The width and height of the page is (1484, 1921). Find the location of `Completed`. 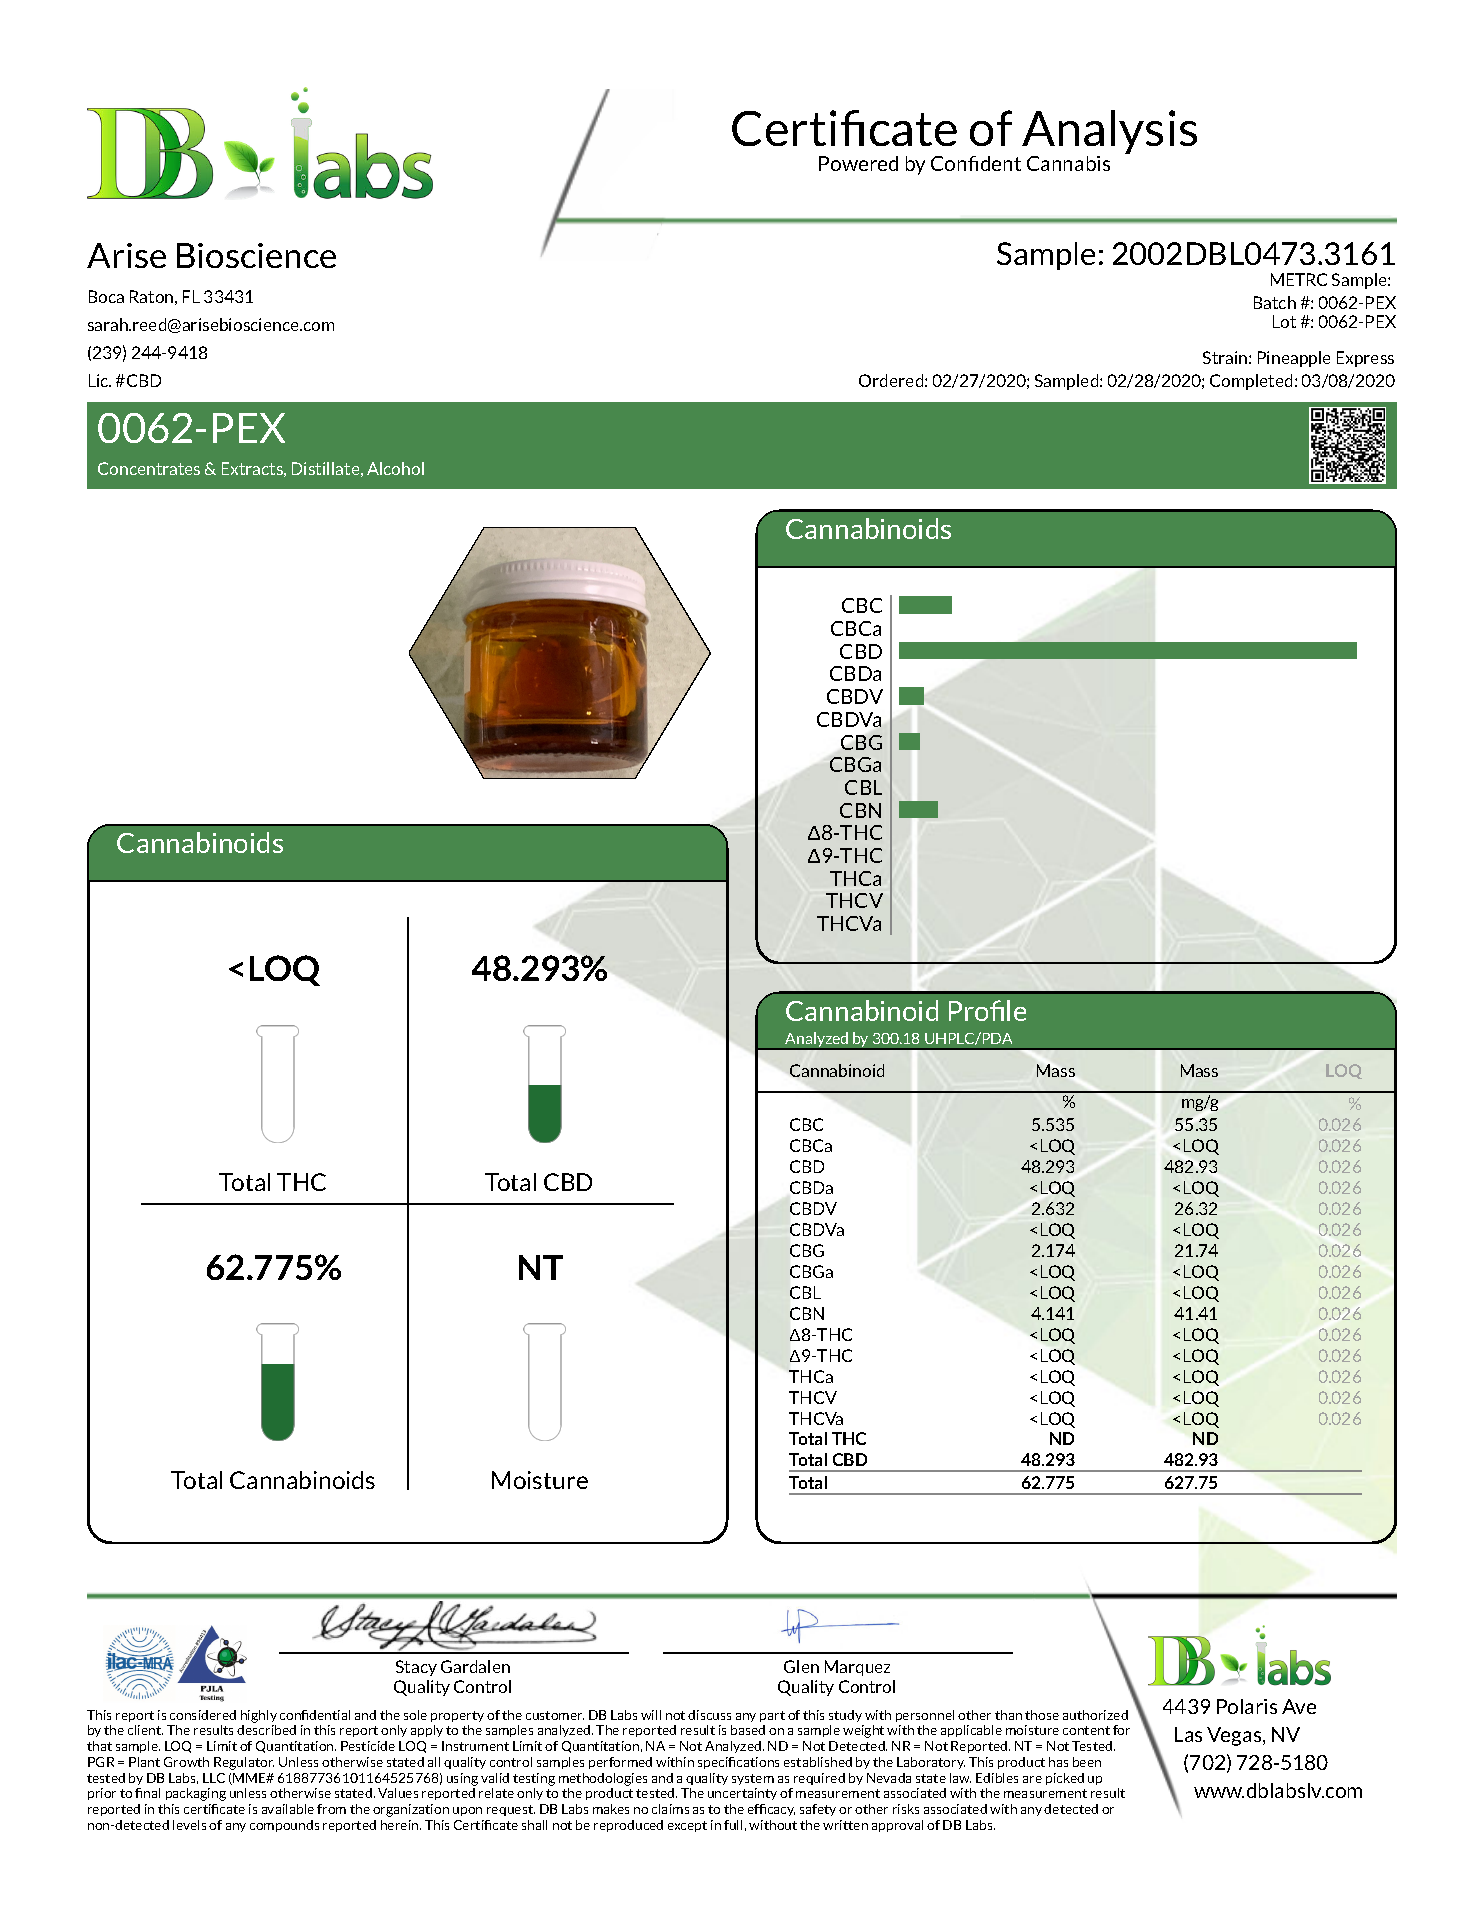

Completed is located at coordinates (1251, 382).
